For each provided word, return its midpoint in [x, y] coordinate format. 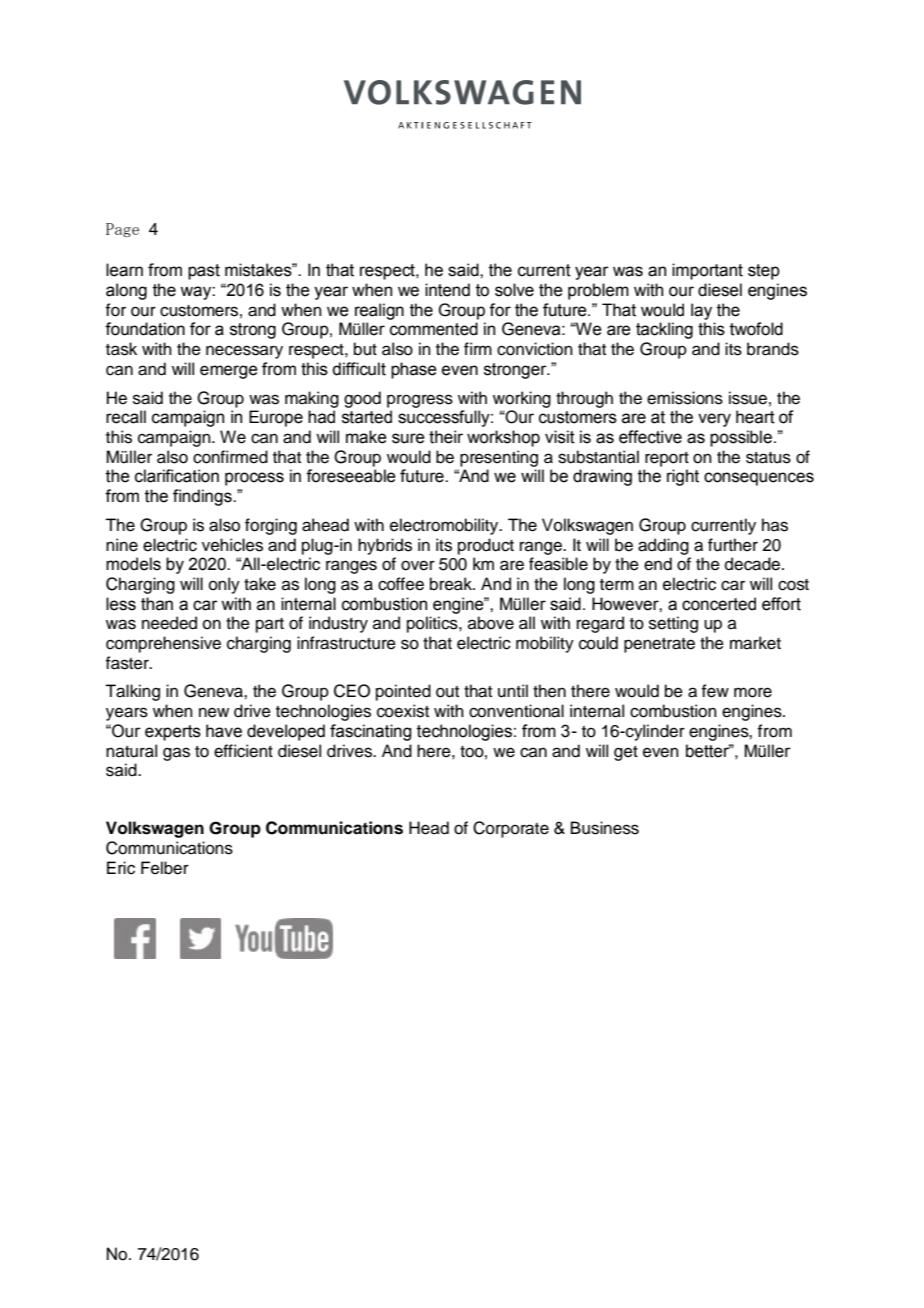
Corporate [511, 829]
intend [447, 290]
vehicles [232, 545]
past [204, 272]
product [486, 546]
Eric [121, 868]
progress [420, 401]
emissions [685, 398]
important [707, 271]
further [733, 545]
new [214, 712]
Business [605, 828]
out [447, 692]
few [715, 691]
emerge [229, 372]
